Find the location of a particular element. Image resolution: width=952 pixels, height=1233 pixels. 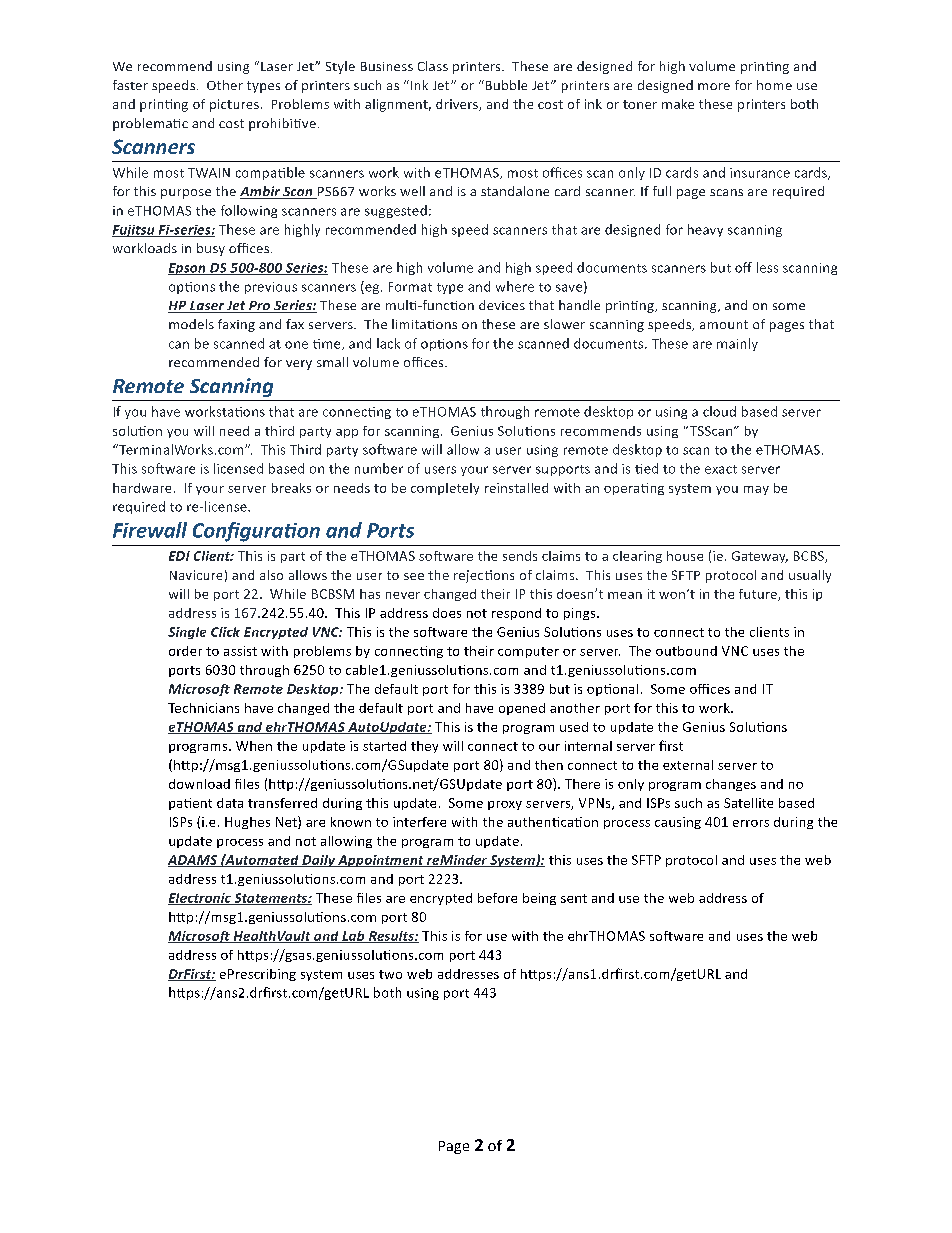

may is located at coordinates (756, 490).
